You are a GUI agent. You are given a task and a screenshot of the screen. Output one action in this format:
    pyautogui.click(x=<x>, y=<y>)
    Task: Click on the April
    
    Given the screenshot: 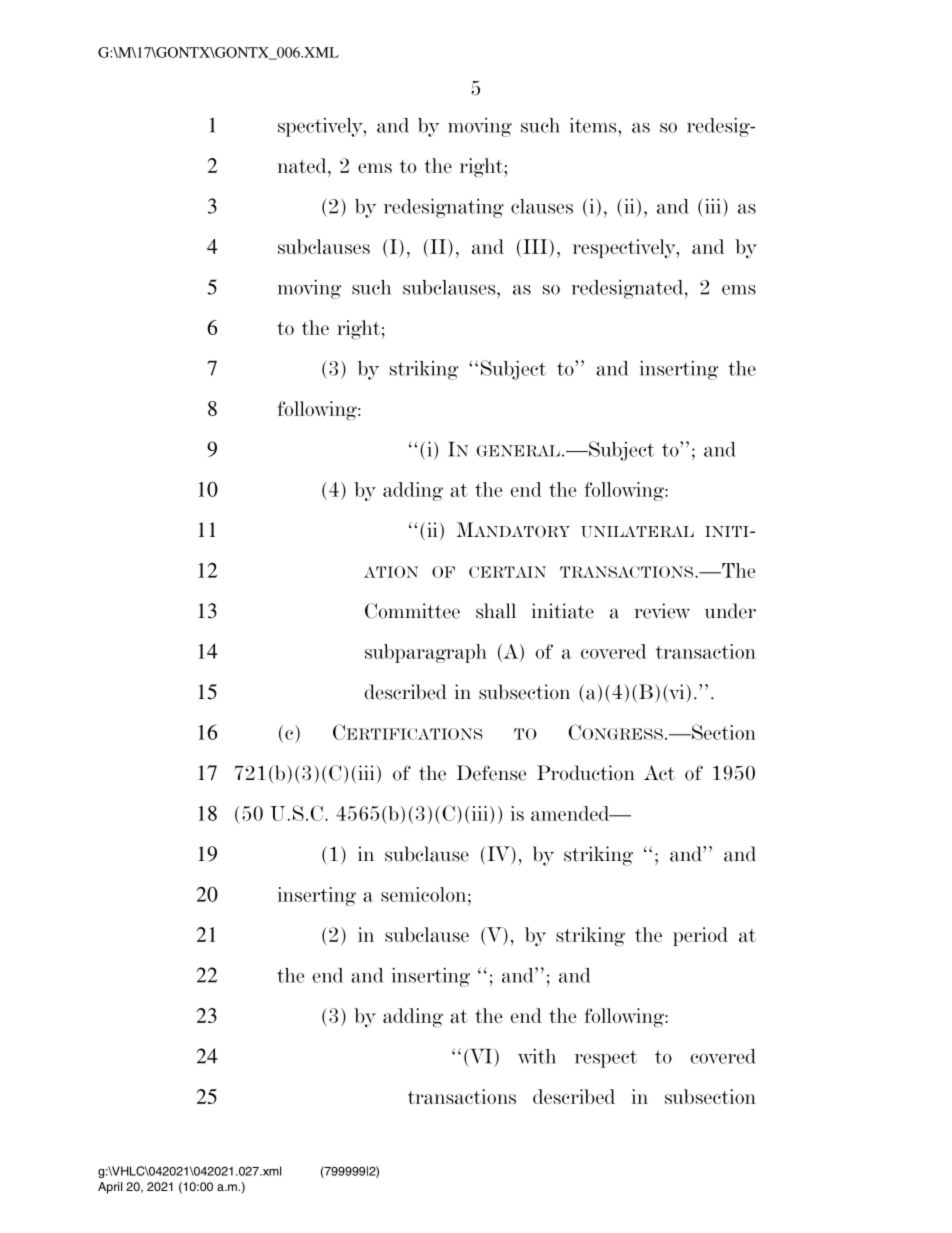 What is the action you would take?
    pyautogui.click(x=110, y=1188)
